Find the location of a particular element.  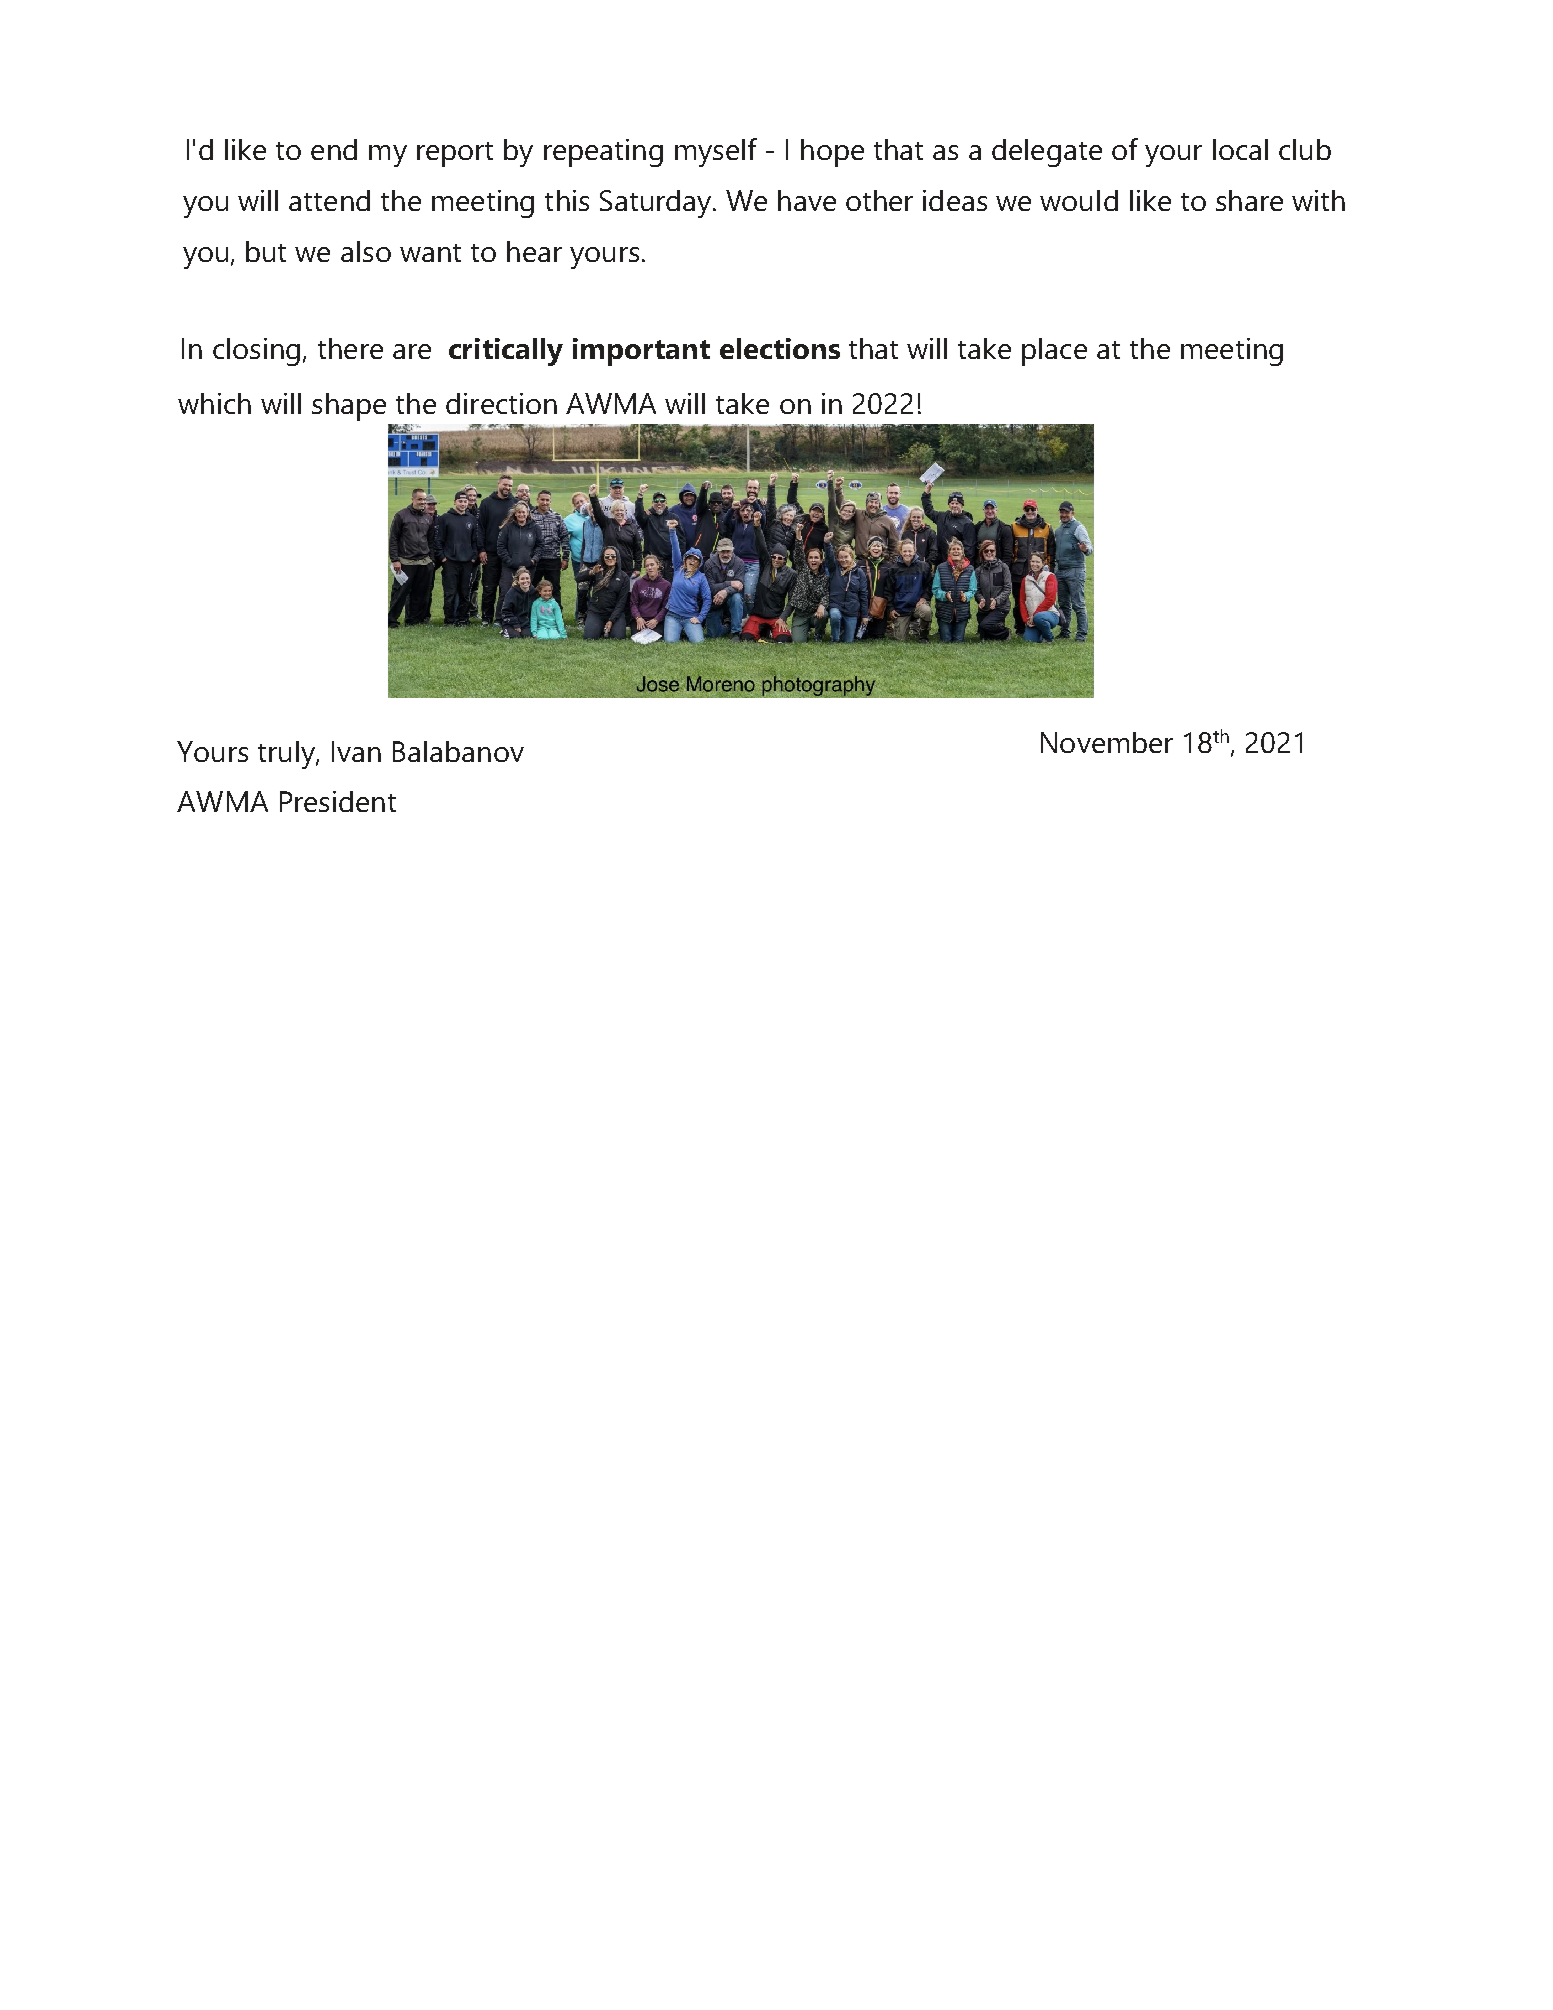

there is located at coordinates (350, 348).
